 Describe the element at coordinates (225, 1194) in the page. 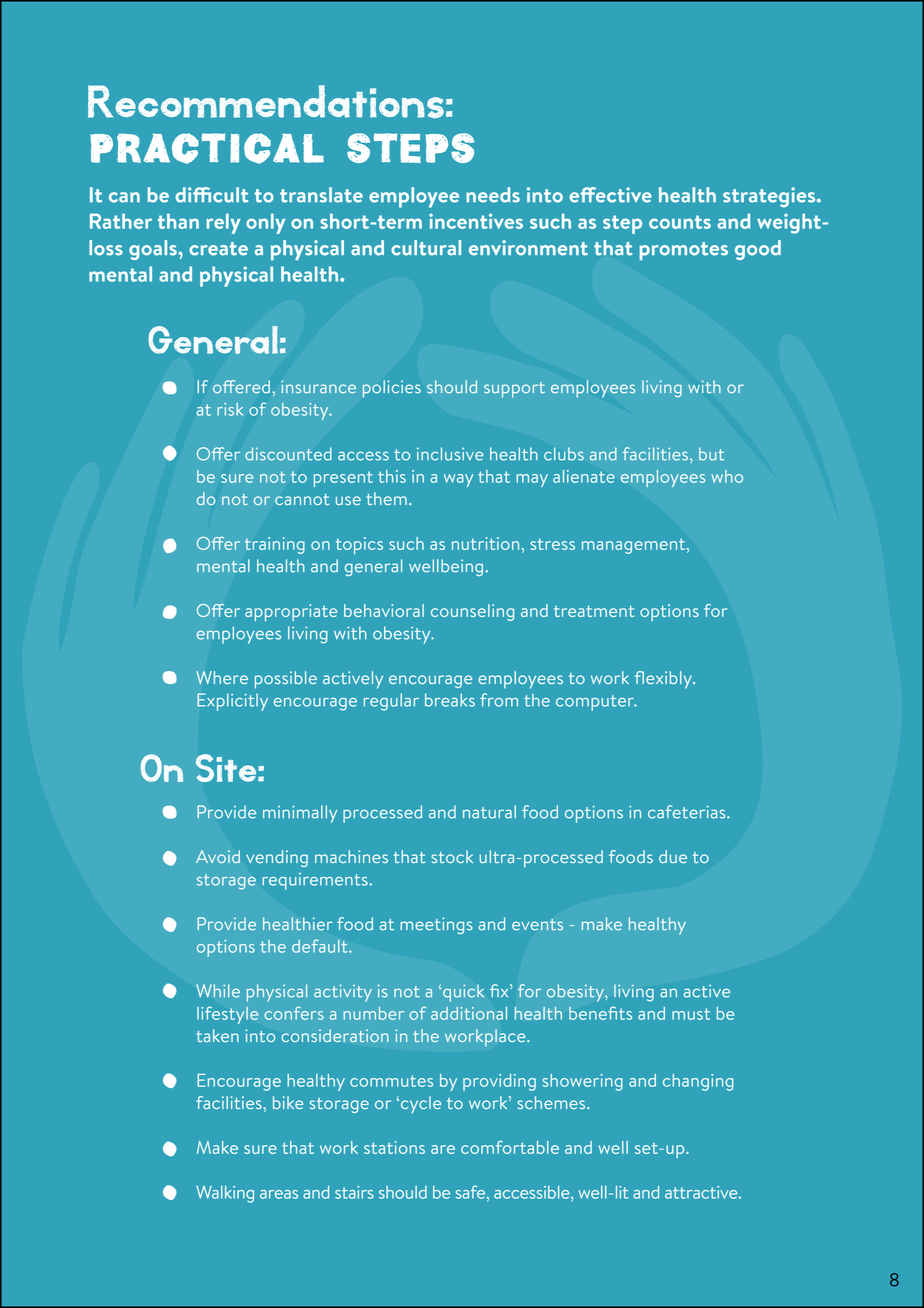

I see `Walking` at that location.
